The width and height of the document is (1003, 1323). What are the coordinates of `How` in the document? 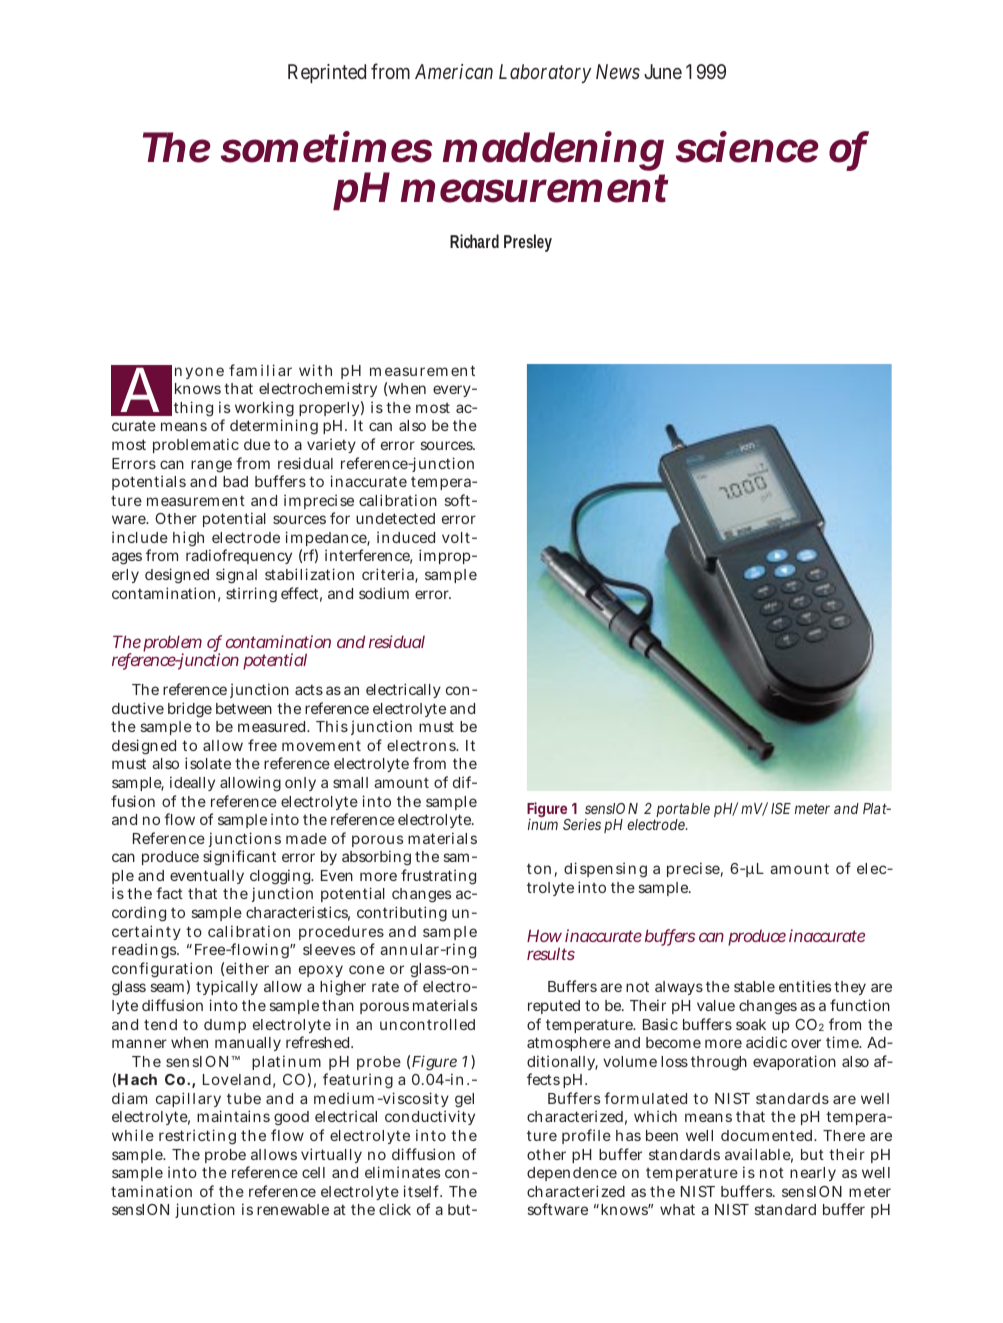 It's located at (544, 935).
